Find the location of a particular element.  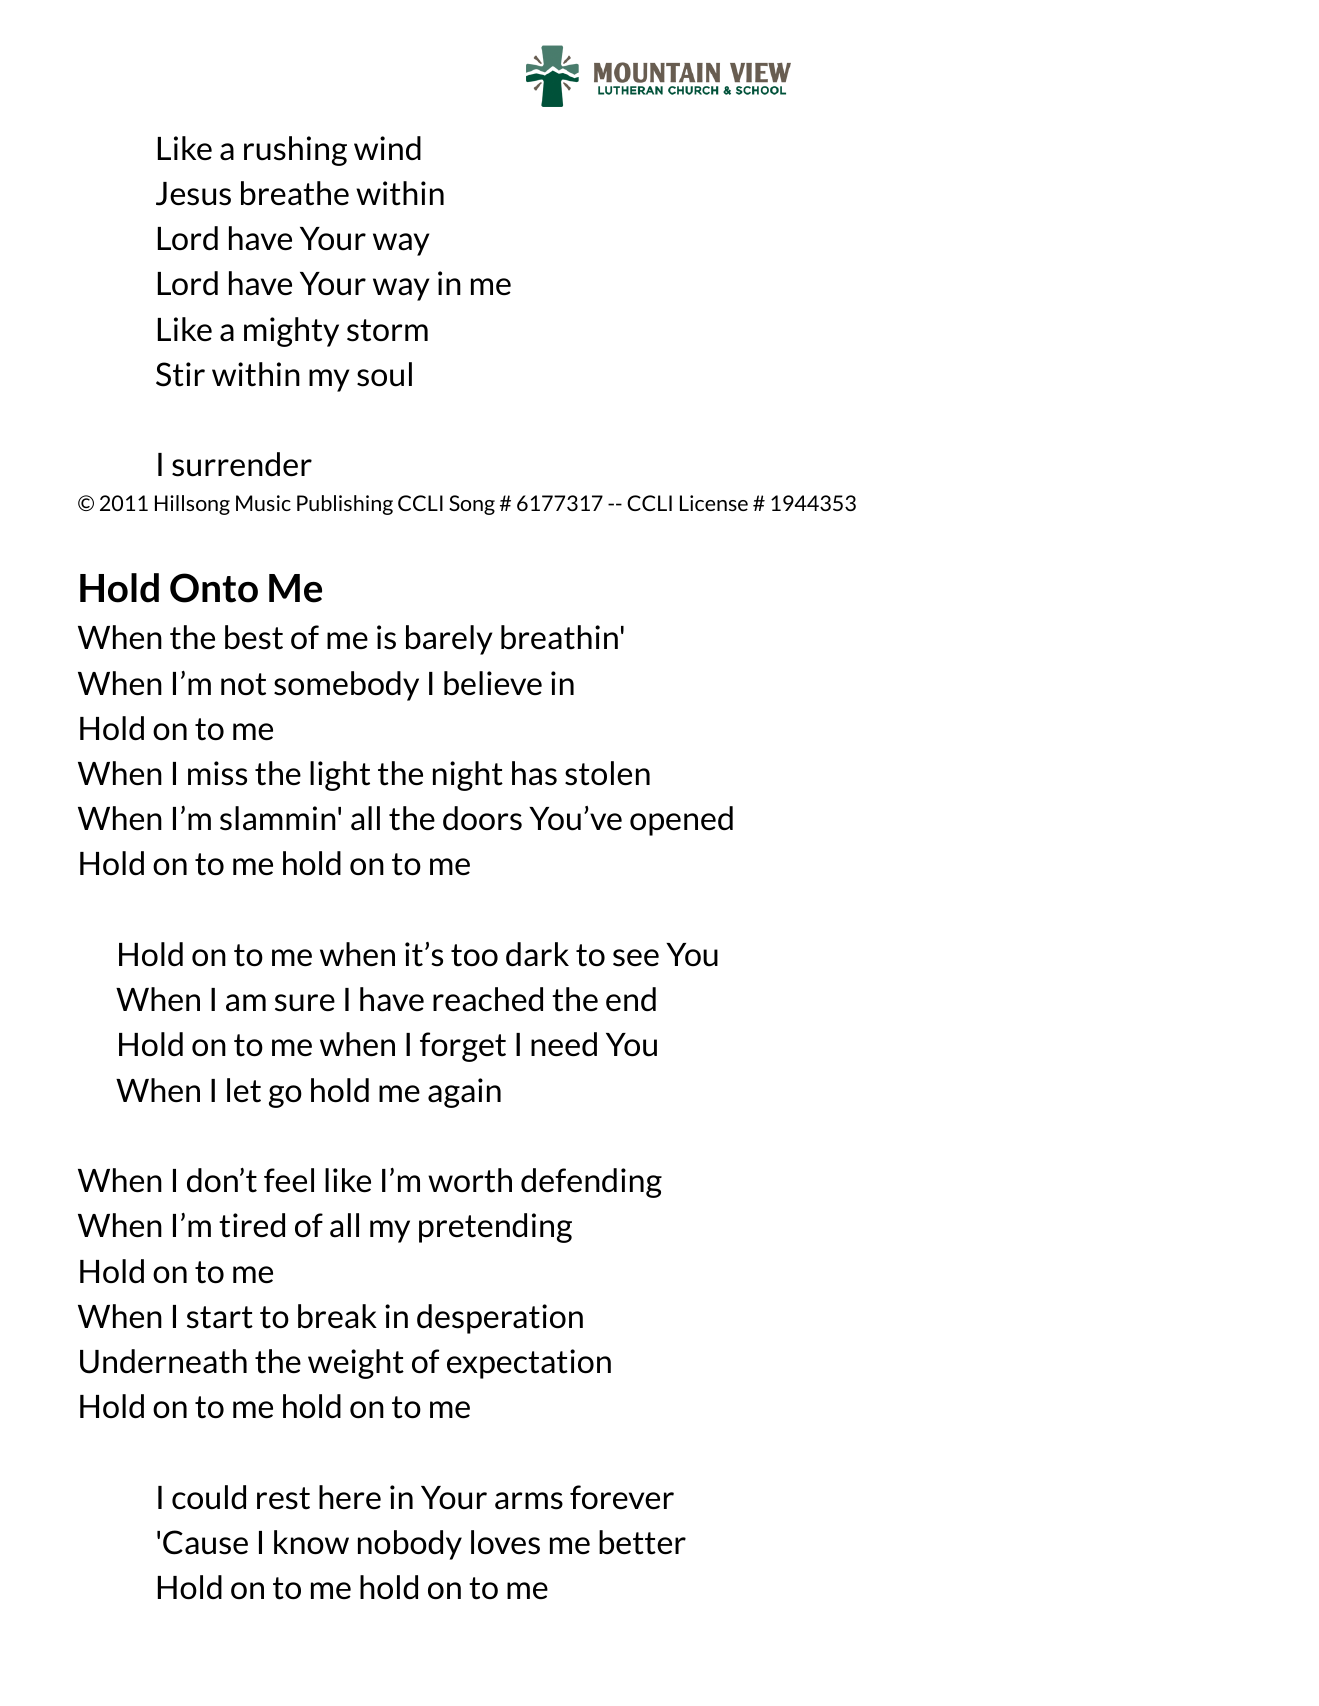

Jesus is located at coordinates (193, 194).
